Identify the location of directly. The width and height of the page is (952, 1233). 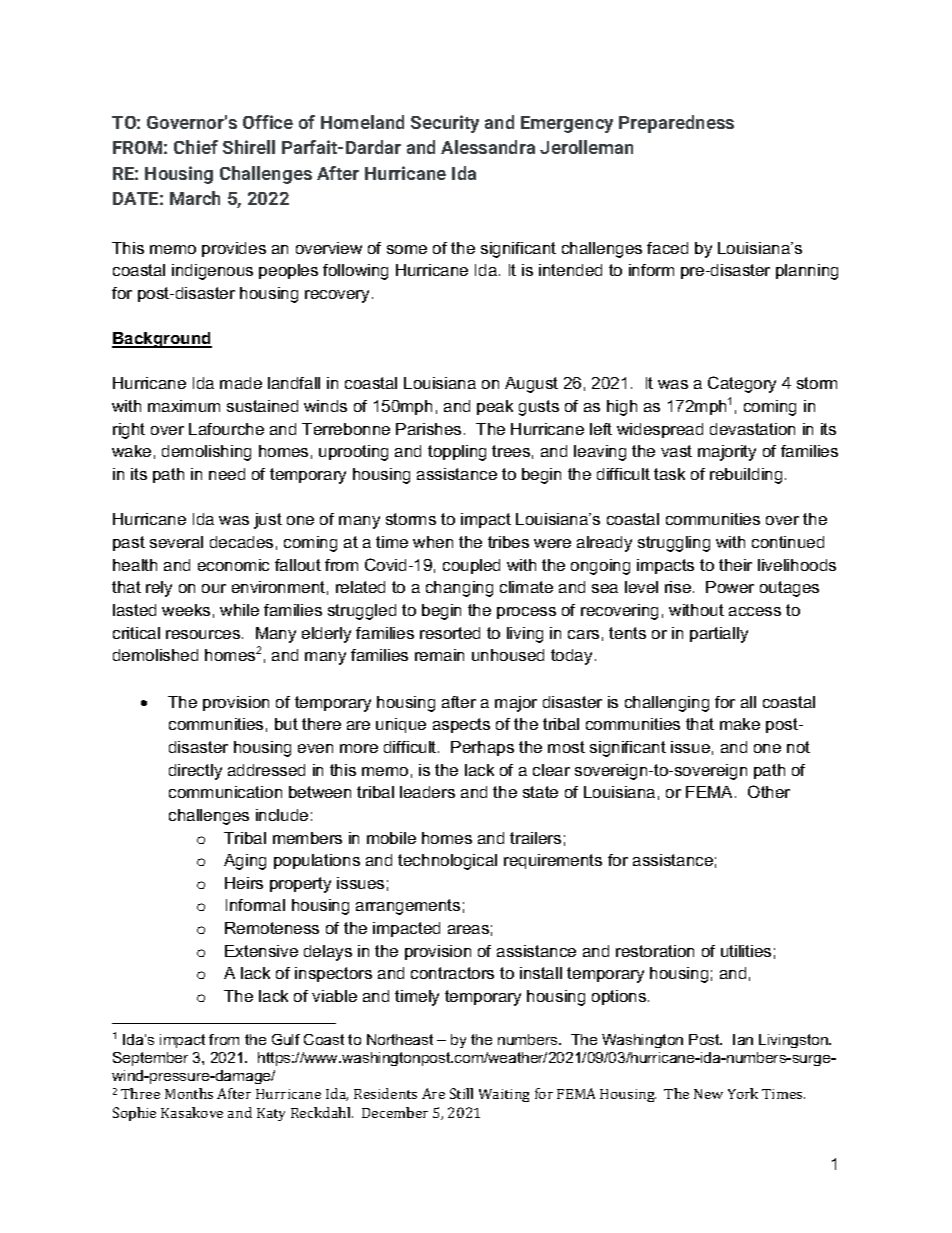
(195, 772).
